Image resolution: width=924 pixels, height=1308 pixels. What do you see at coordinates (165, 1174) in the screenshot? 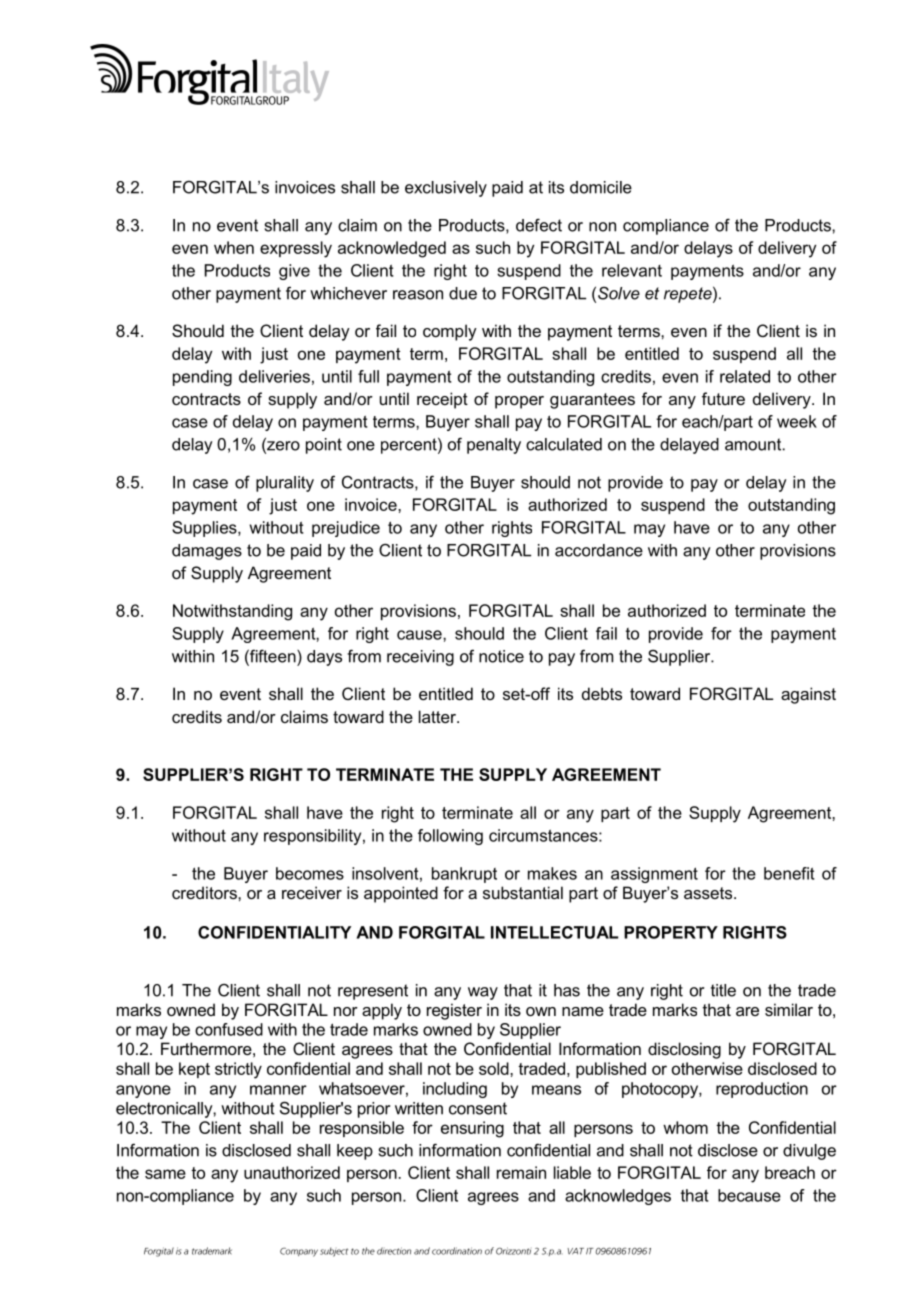
I see `same` at bounding box center [165, 1174].
